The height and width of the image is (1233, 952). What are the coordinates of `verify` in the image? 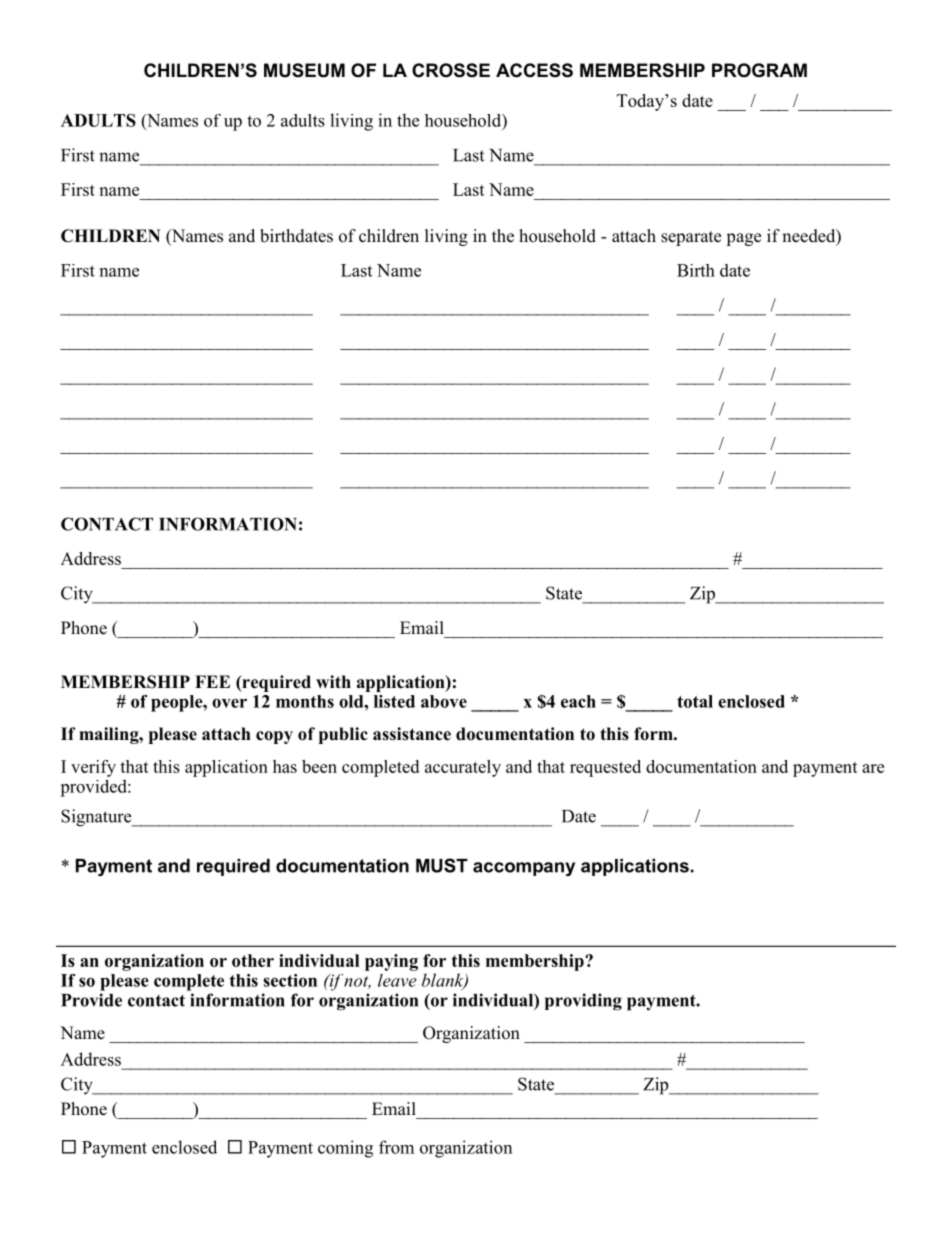 It's located at (93, 768).
